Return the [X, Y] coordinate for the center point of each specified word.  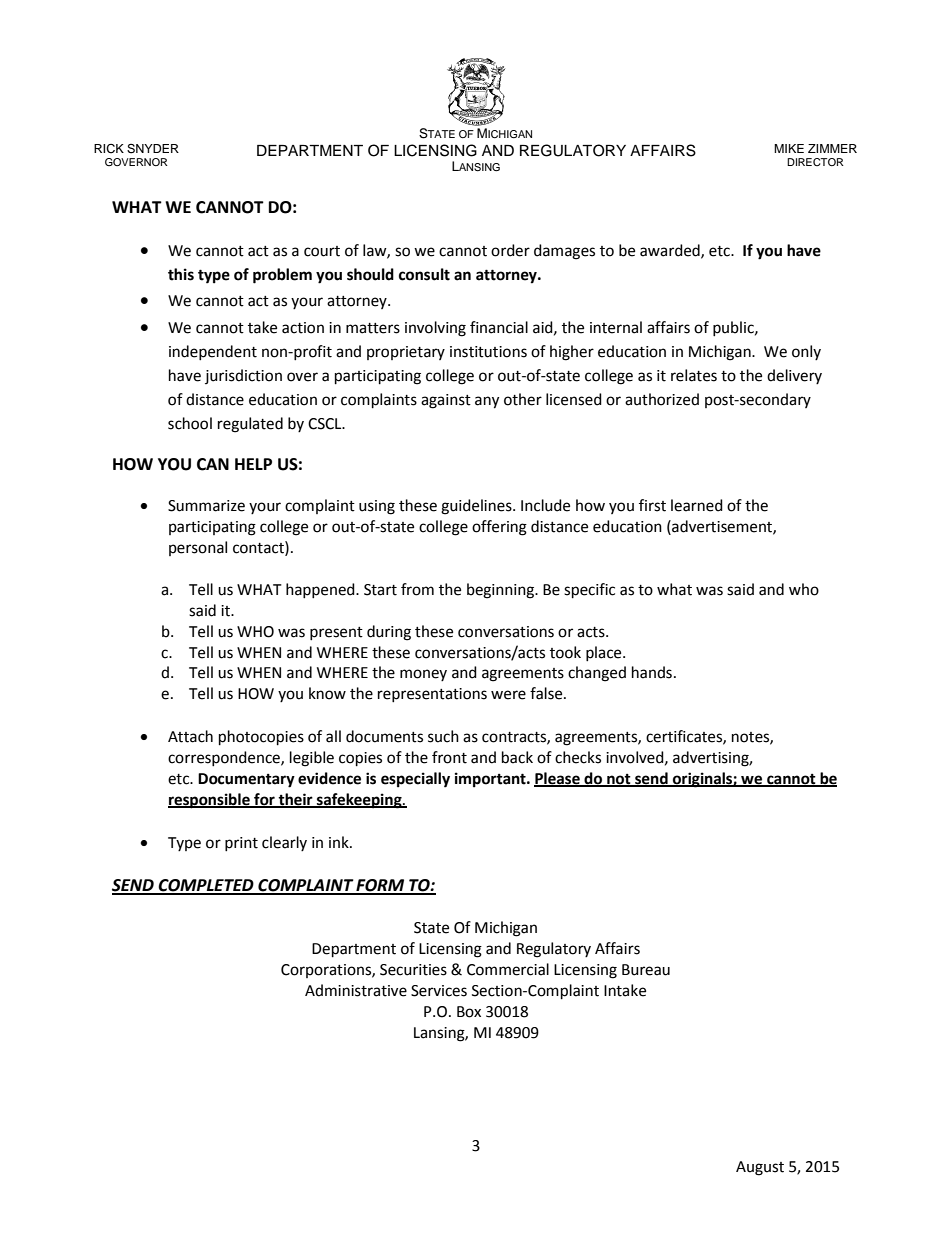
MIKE [789, 148]
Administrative [356, 990]
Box [469, 1012]
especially [415, 780]
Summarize [206, 506]
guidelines [477, 507]
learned [697, 505]
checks [578, 757]
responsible [210, 801]
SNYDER [153, 149]
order [510, 250]
